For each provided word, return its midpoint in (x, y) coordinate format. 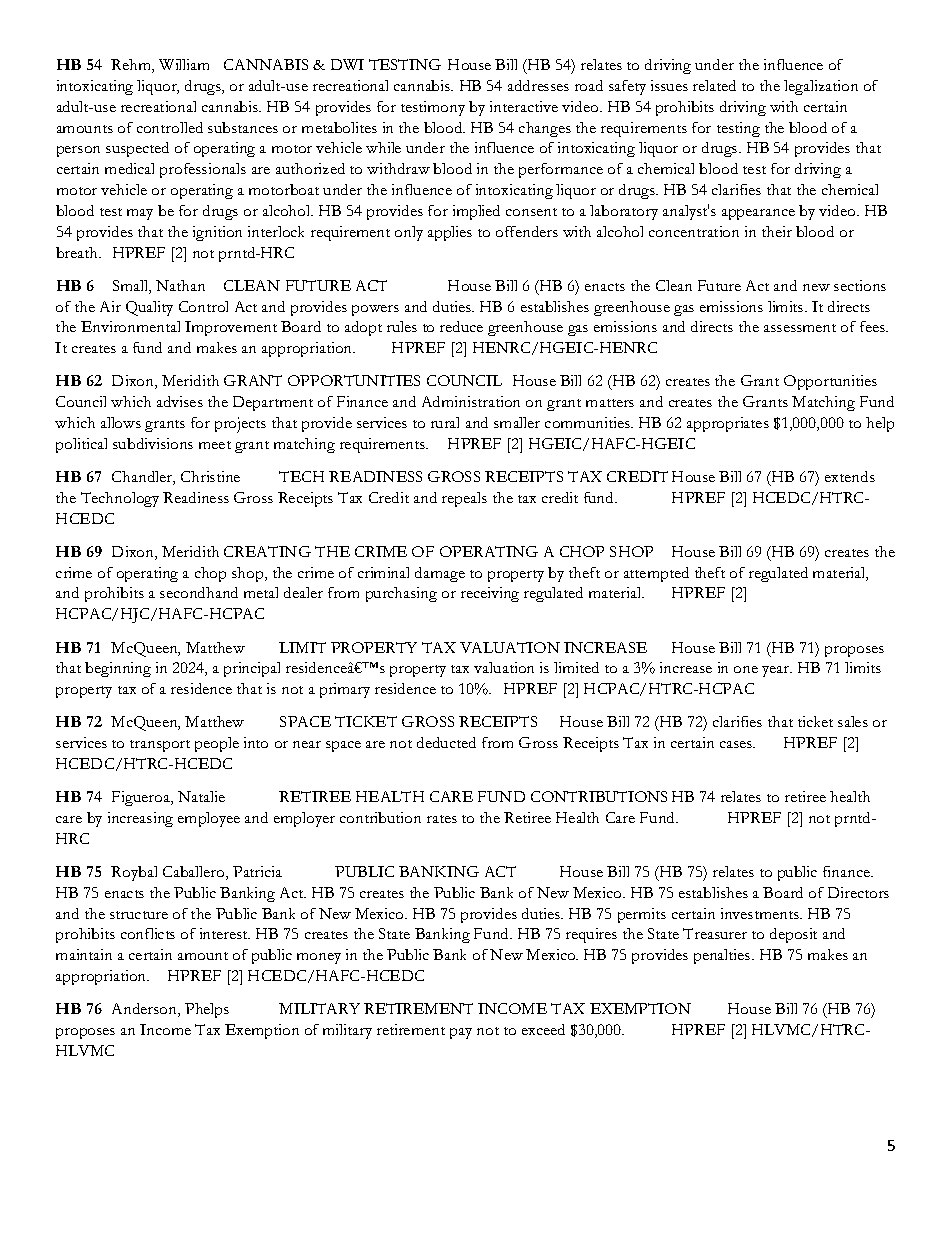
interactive (524, 106)
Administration (471, 401)
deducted (446, 742)
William (184, 64)
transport (160, 746)
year (777, 671)
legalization (821, 87)
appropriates (728, 424)
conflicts (148, 933)
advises (180, 401)
